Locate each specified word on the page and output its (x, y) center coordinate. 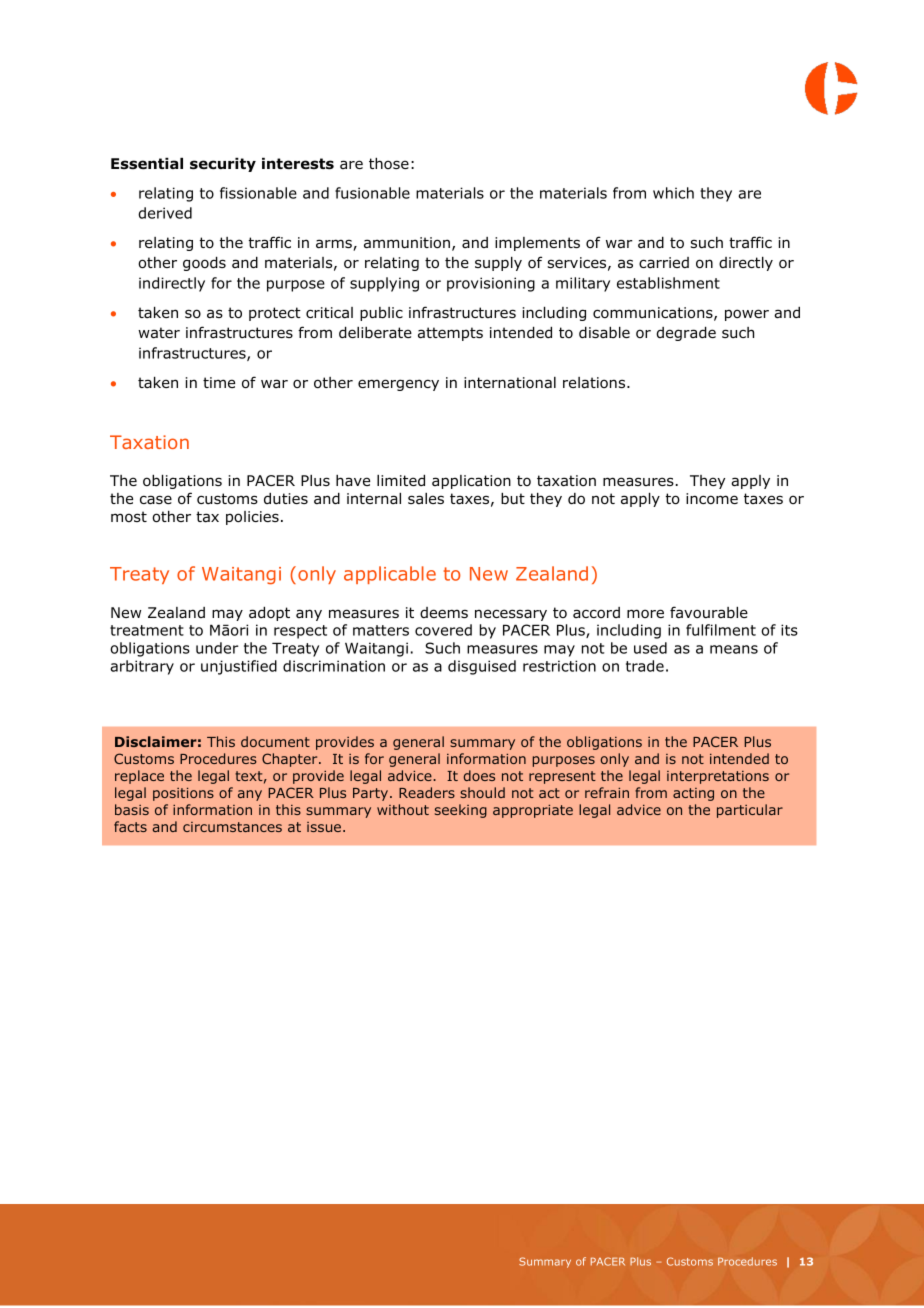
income (712, 498)
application (471, 482)
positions (183, 794)
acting (693, 794)
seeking (461, 811)
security (223, 165)
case (156, 499)
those (389, 163)
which (673, 193)
